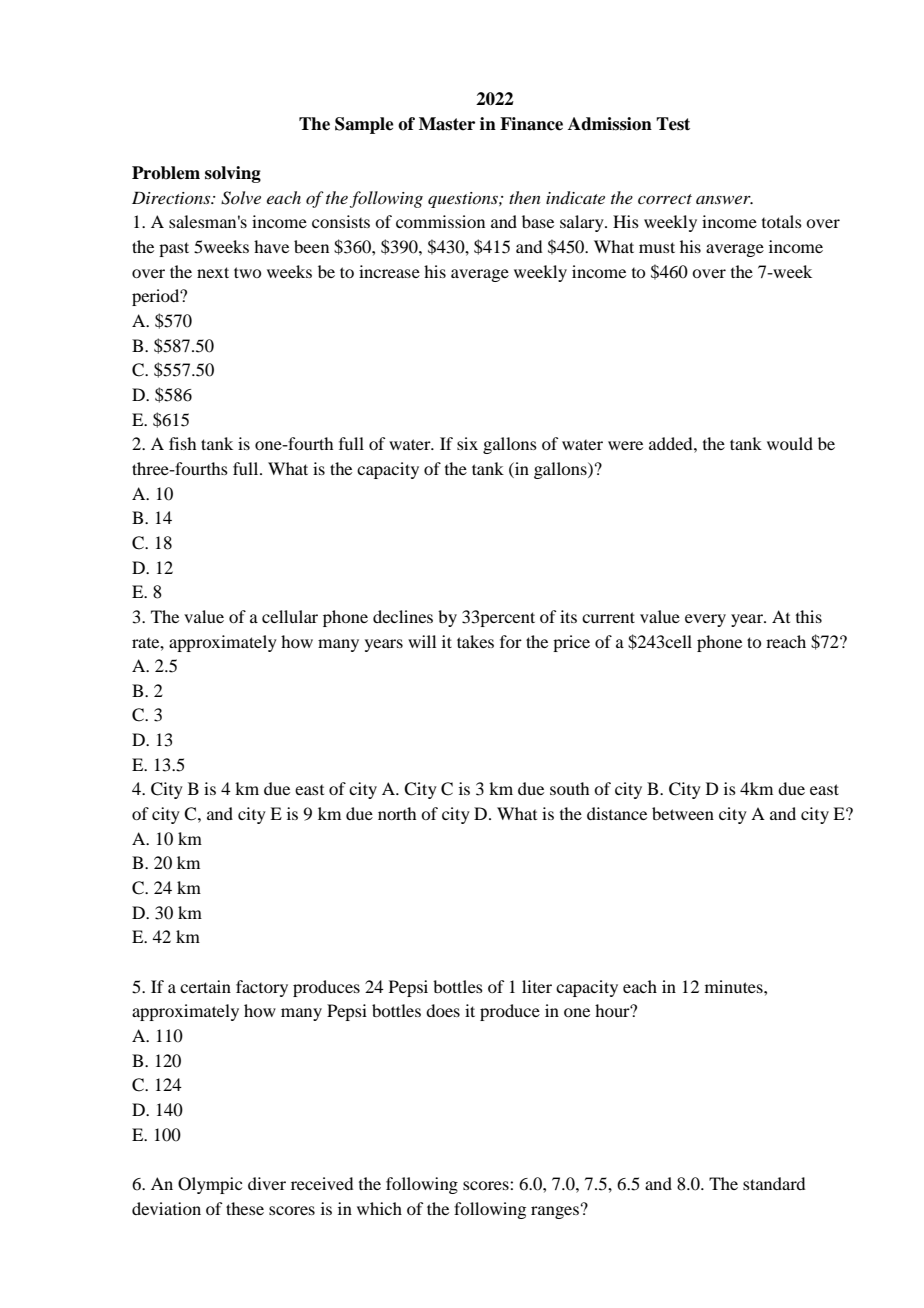  What do you see at coordinates (555, 1212) in the document?
I see `ranges` at bounding box center [555, 1212].
